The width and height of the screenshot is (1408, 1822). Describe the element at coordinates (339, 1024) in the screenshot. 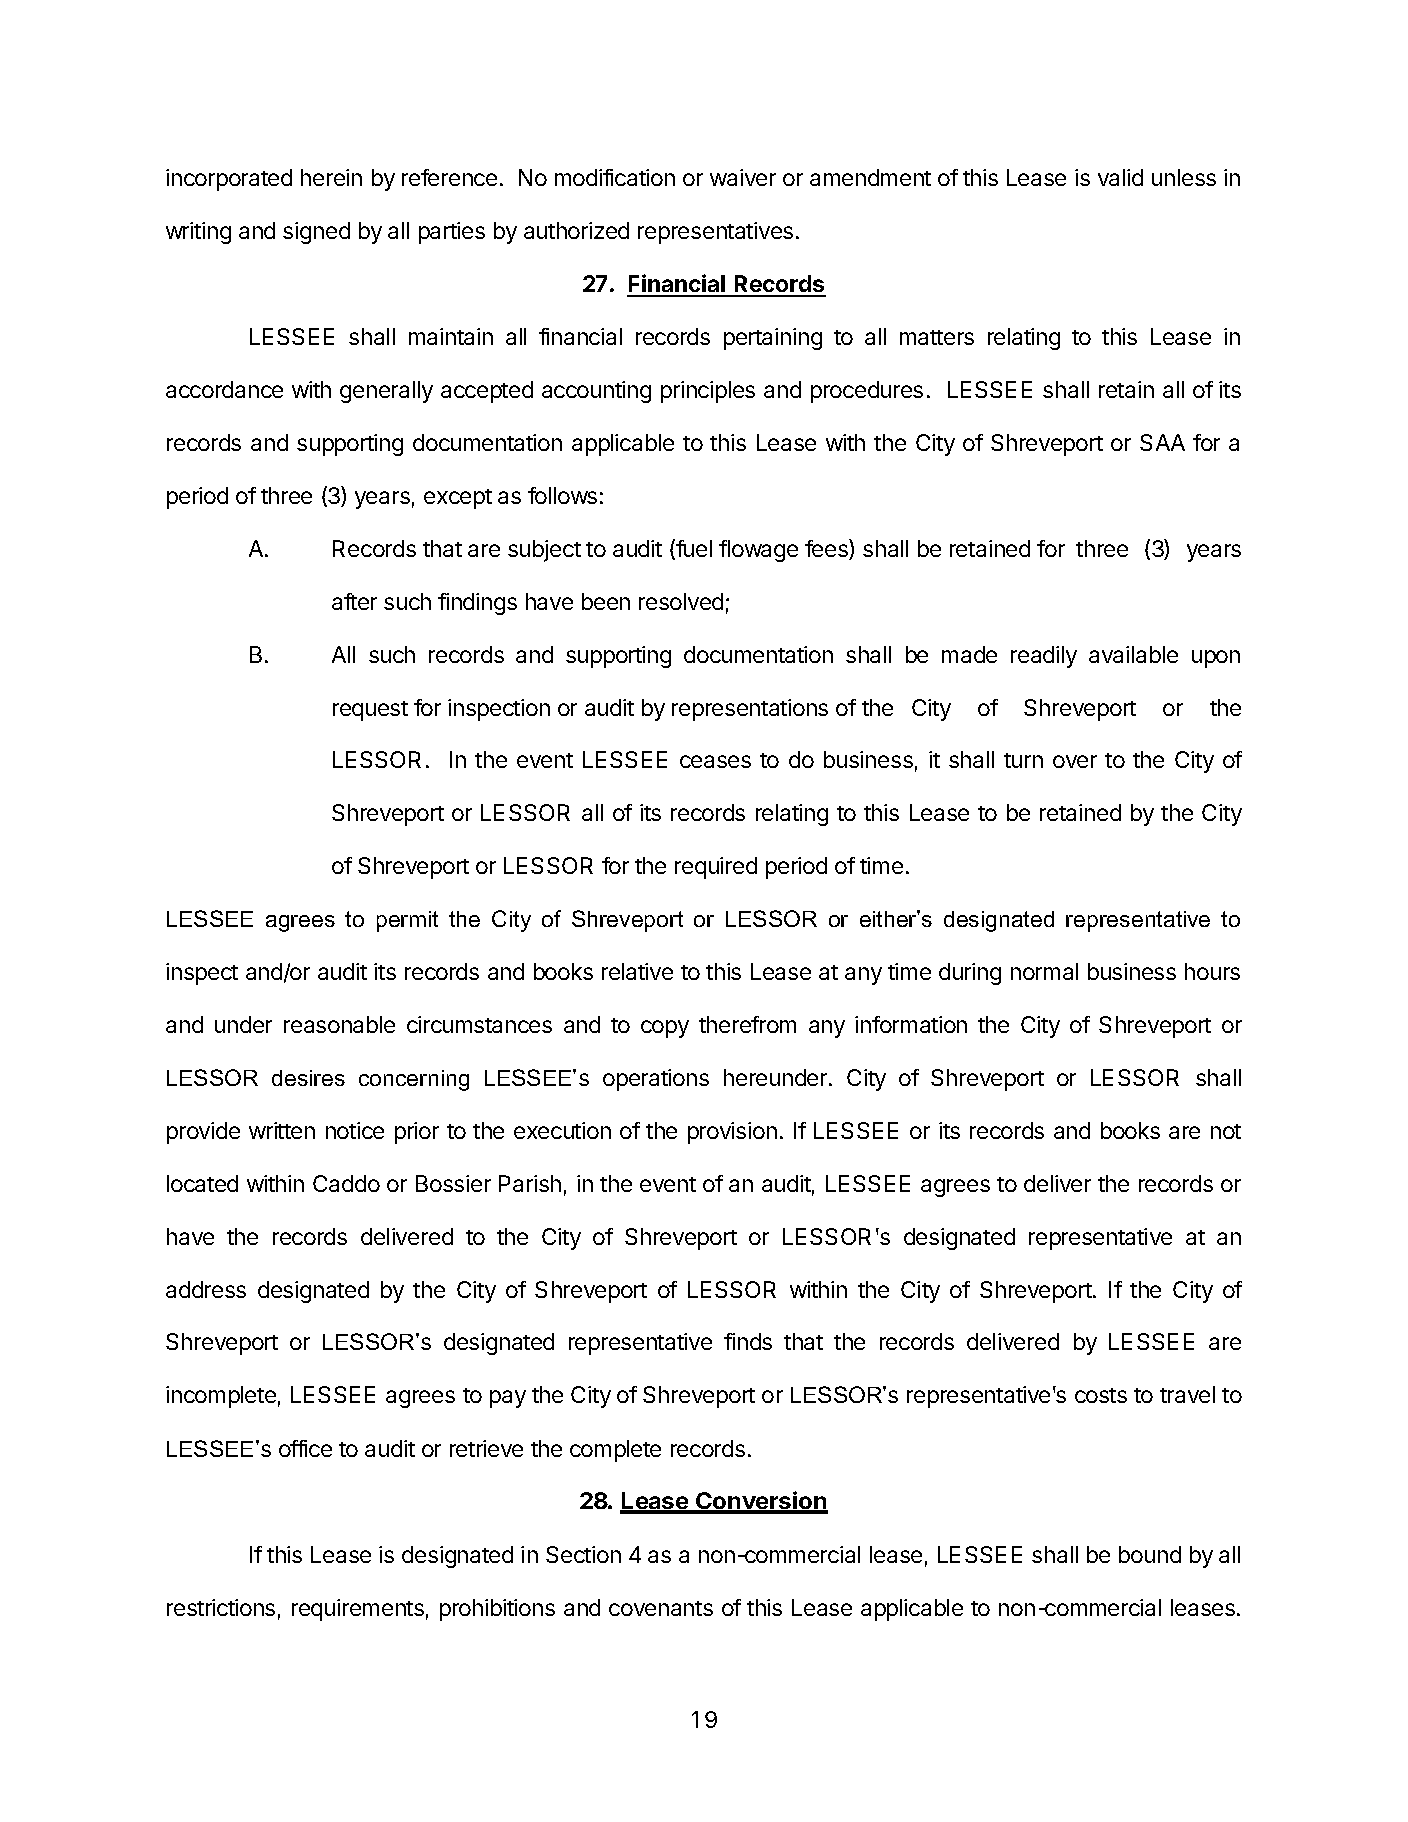

I see `reasonable` at that location.
